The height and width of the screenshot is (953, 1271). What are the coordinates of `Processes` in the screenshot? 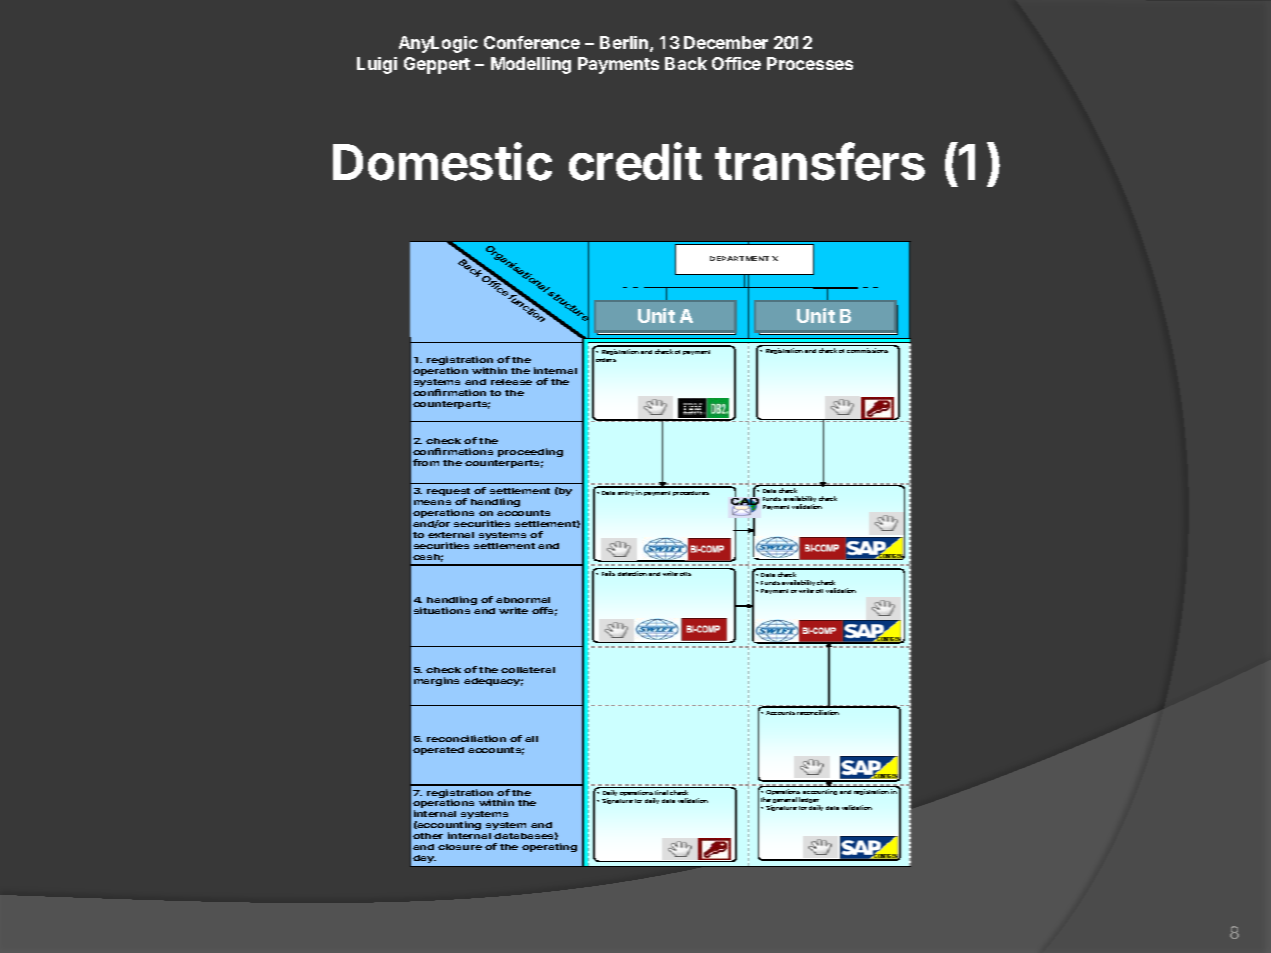 It's located at (810, 63).
